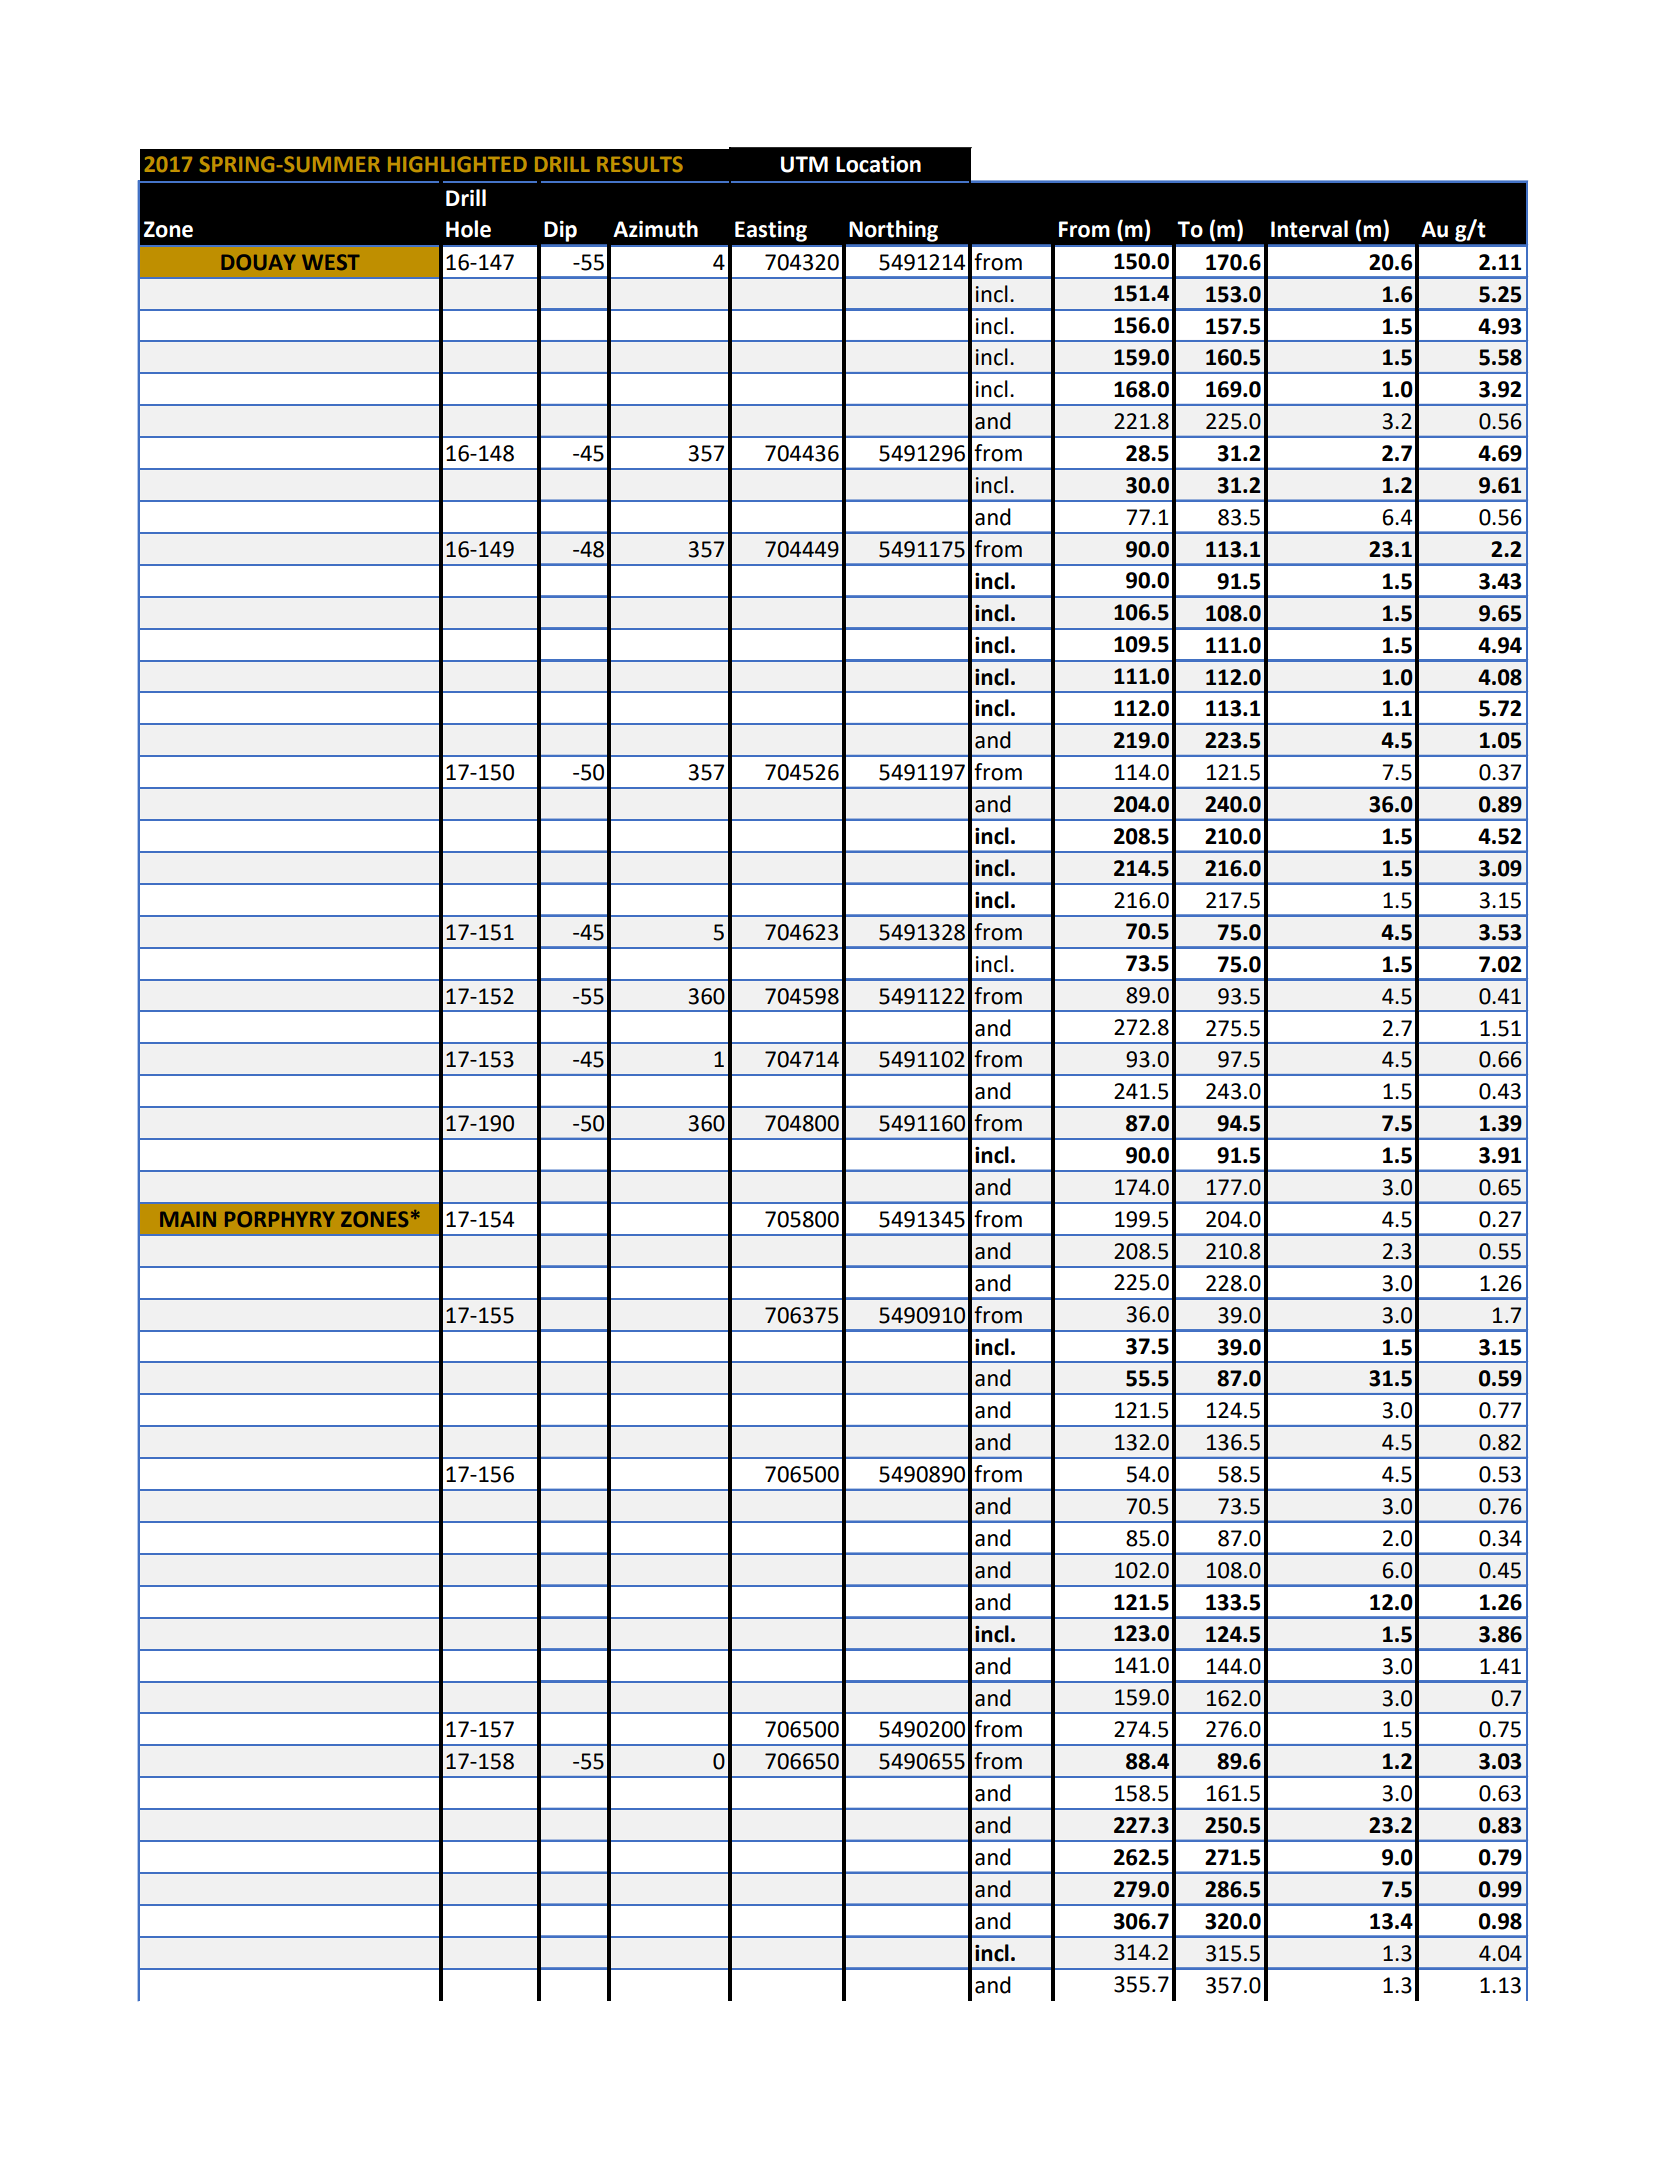 The width and height of the page is (1677, 2171). Describe the element at coordinates (640, 164) in the page. I see `RESULTS` at that location.
